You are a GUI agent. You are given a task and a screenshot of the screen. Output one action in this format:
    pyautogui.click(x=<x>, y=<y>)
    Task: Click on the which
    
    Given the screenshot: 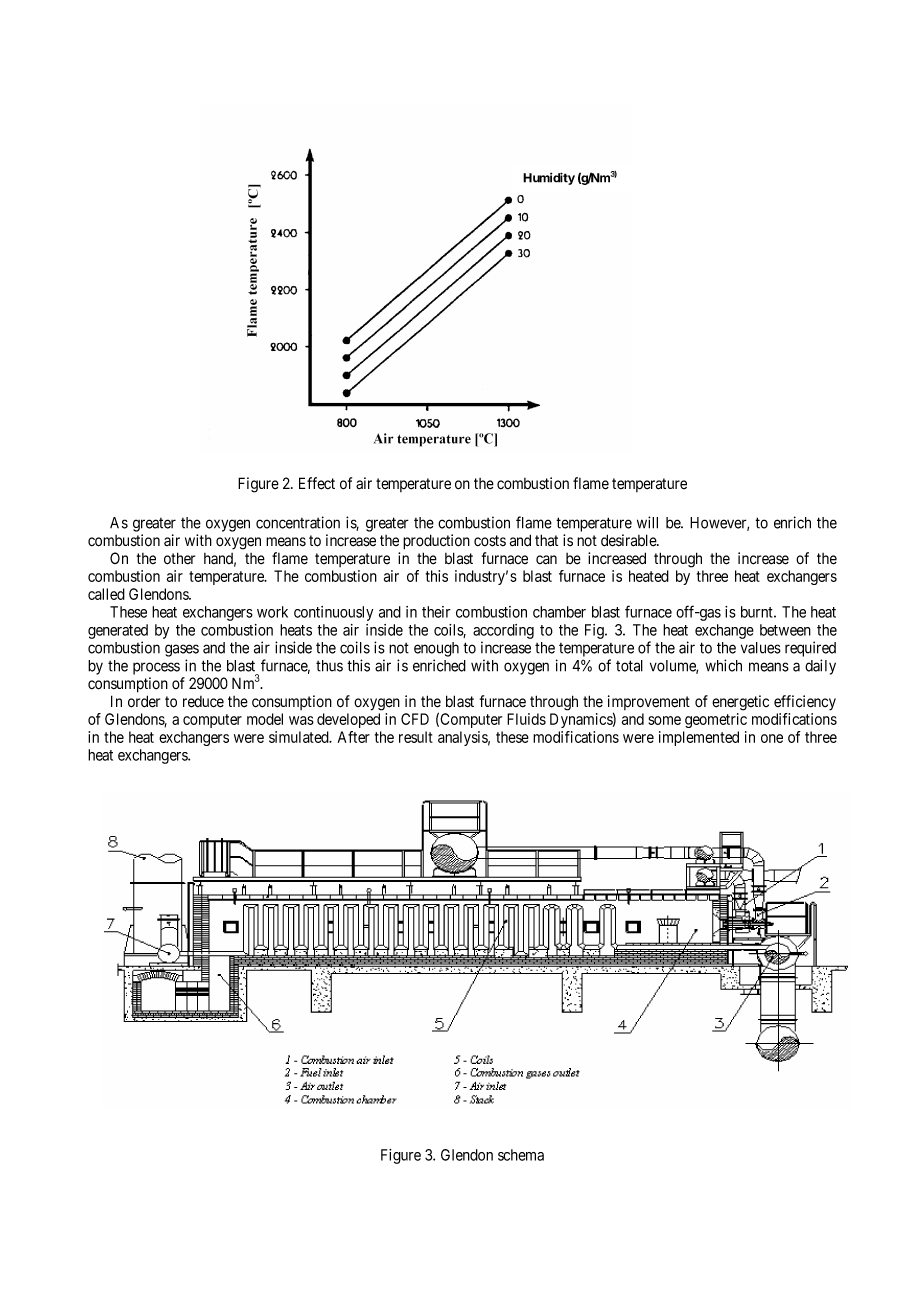 What is the action you would take?
    pyautogui.click(x=723, y=665)
